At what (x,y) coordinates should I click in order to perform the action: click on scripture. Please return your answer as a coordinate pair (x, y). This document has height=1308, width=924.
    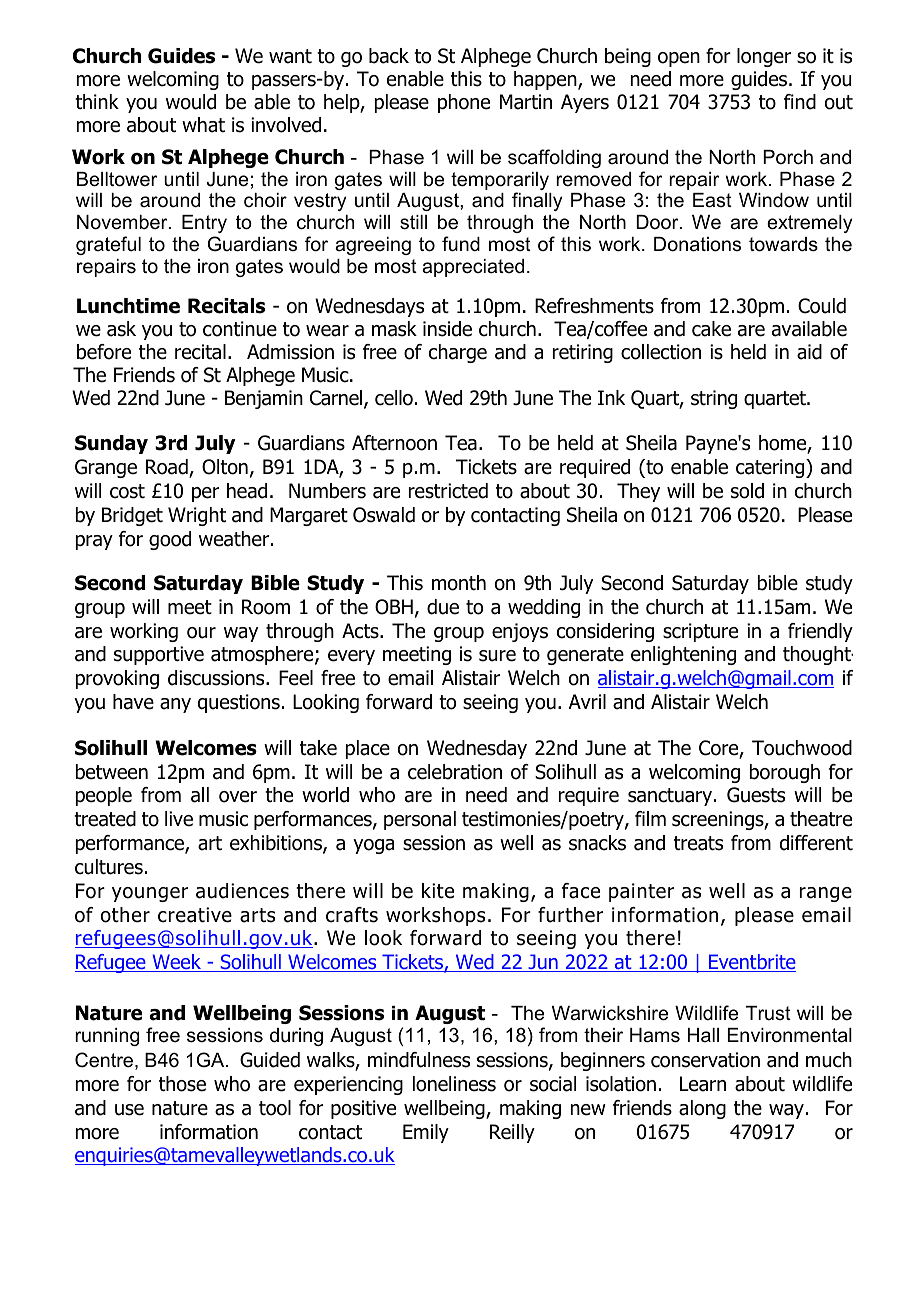
    Looking at the image, I should click on (700, 632).
